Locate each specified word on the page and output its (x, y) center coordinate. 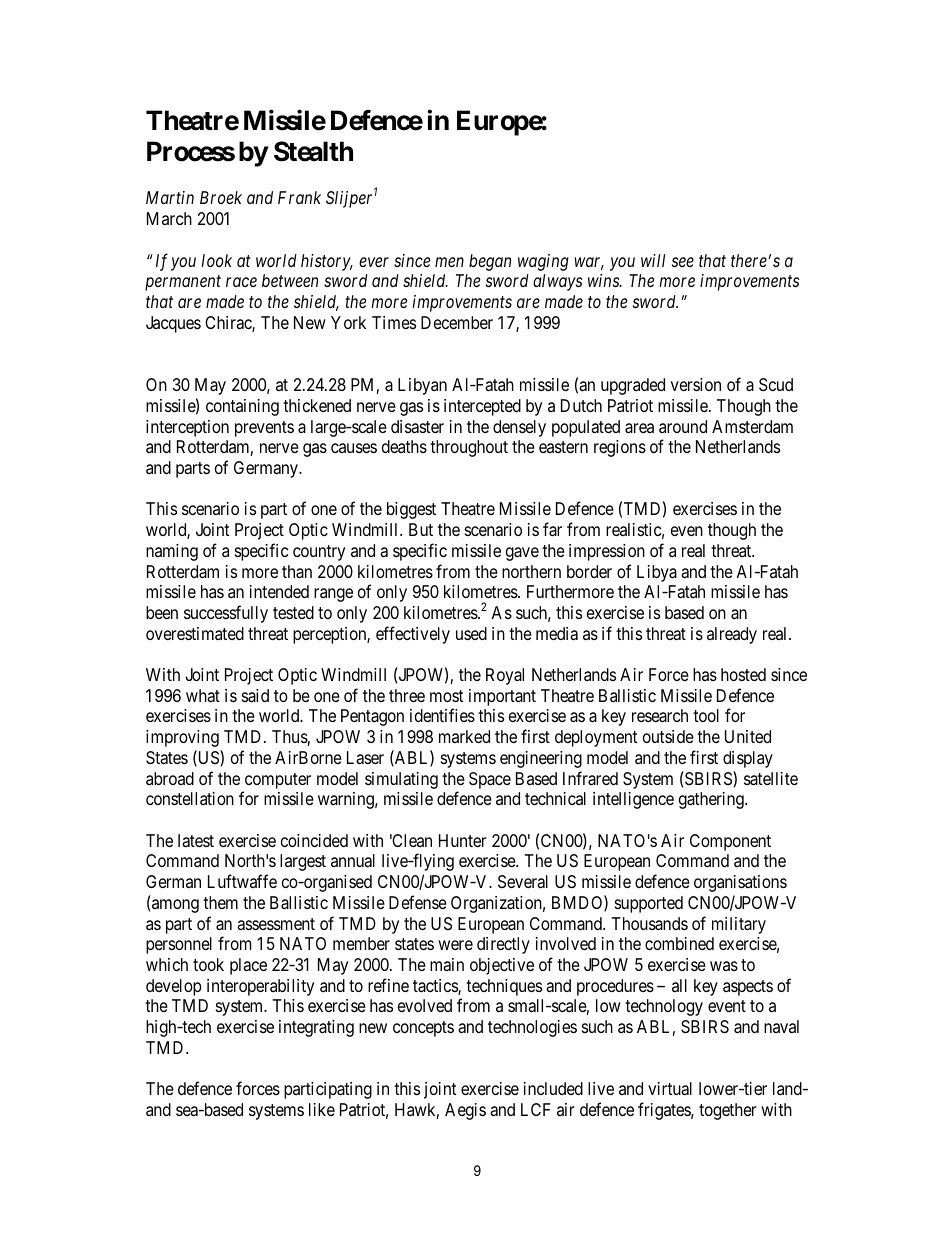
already (732, 635)
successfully (226, 614)
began (490, 262)
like (322, 1109)
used (471, 633)
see (683, 262)
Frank (299, 197)
